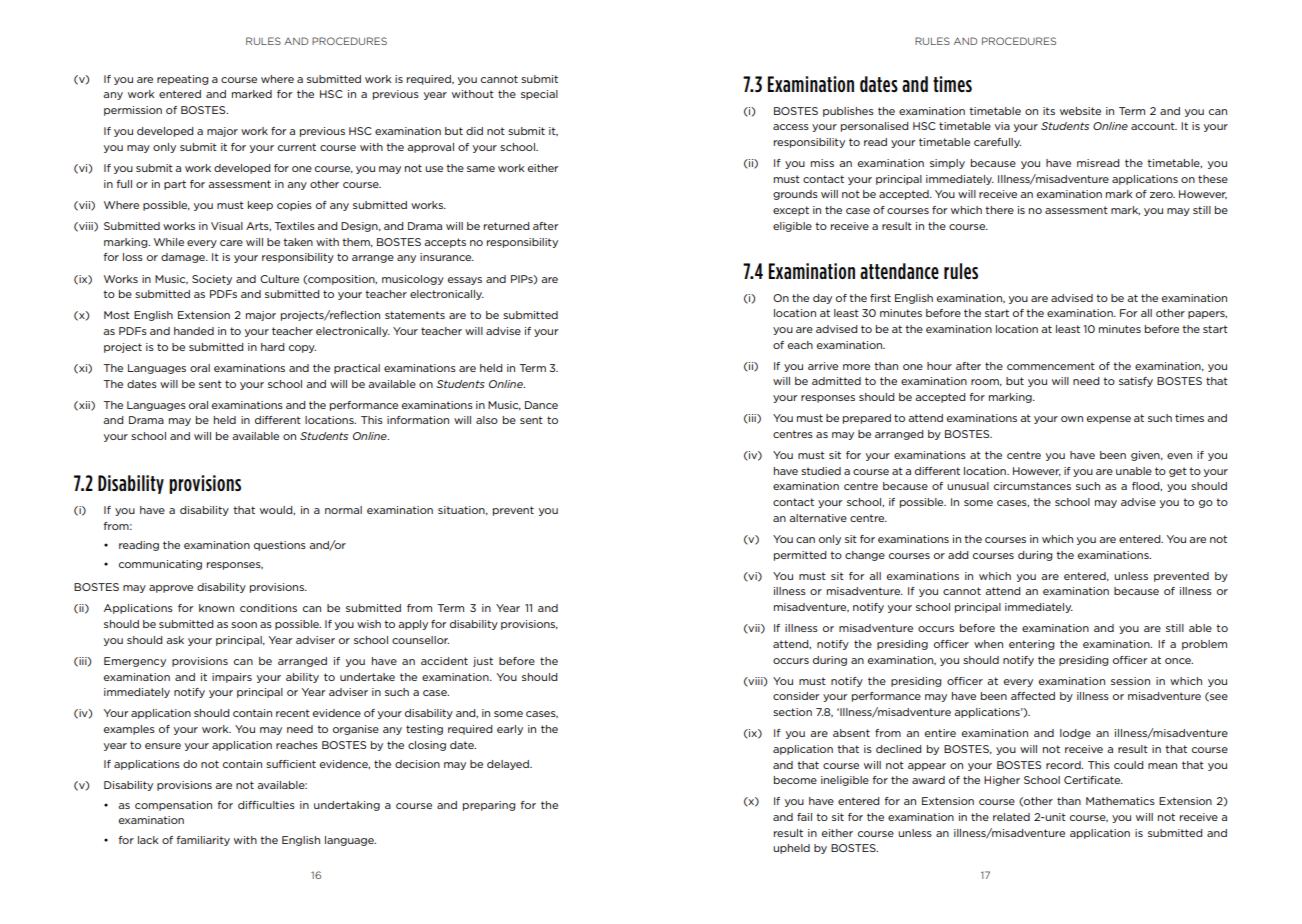 This screenshot has height=924, width=1302. I want to click on repeating, so click(182, 80).
